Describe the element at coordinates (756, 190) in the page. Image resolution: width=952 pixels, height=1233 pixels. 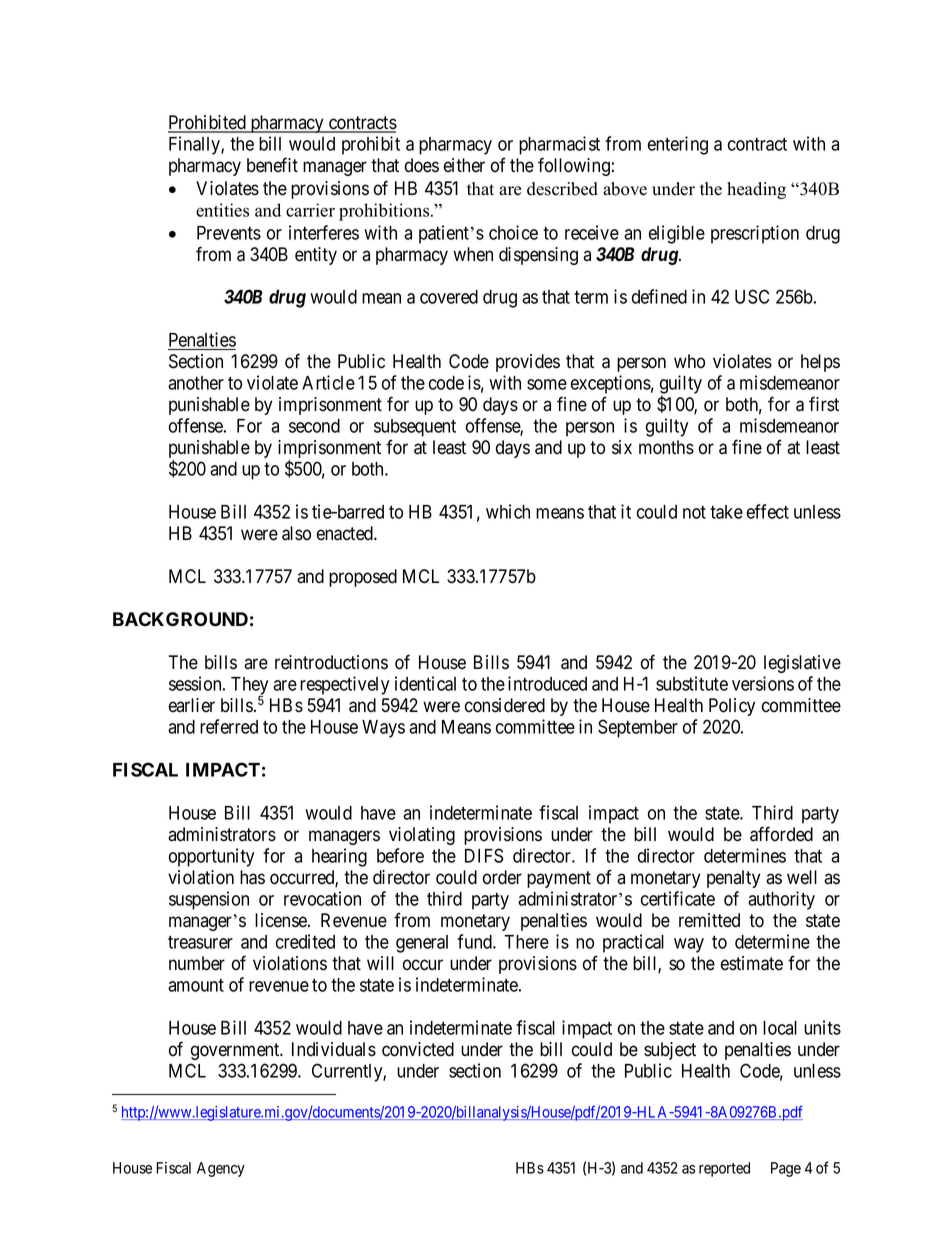
I see `heading` at that location.
